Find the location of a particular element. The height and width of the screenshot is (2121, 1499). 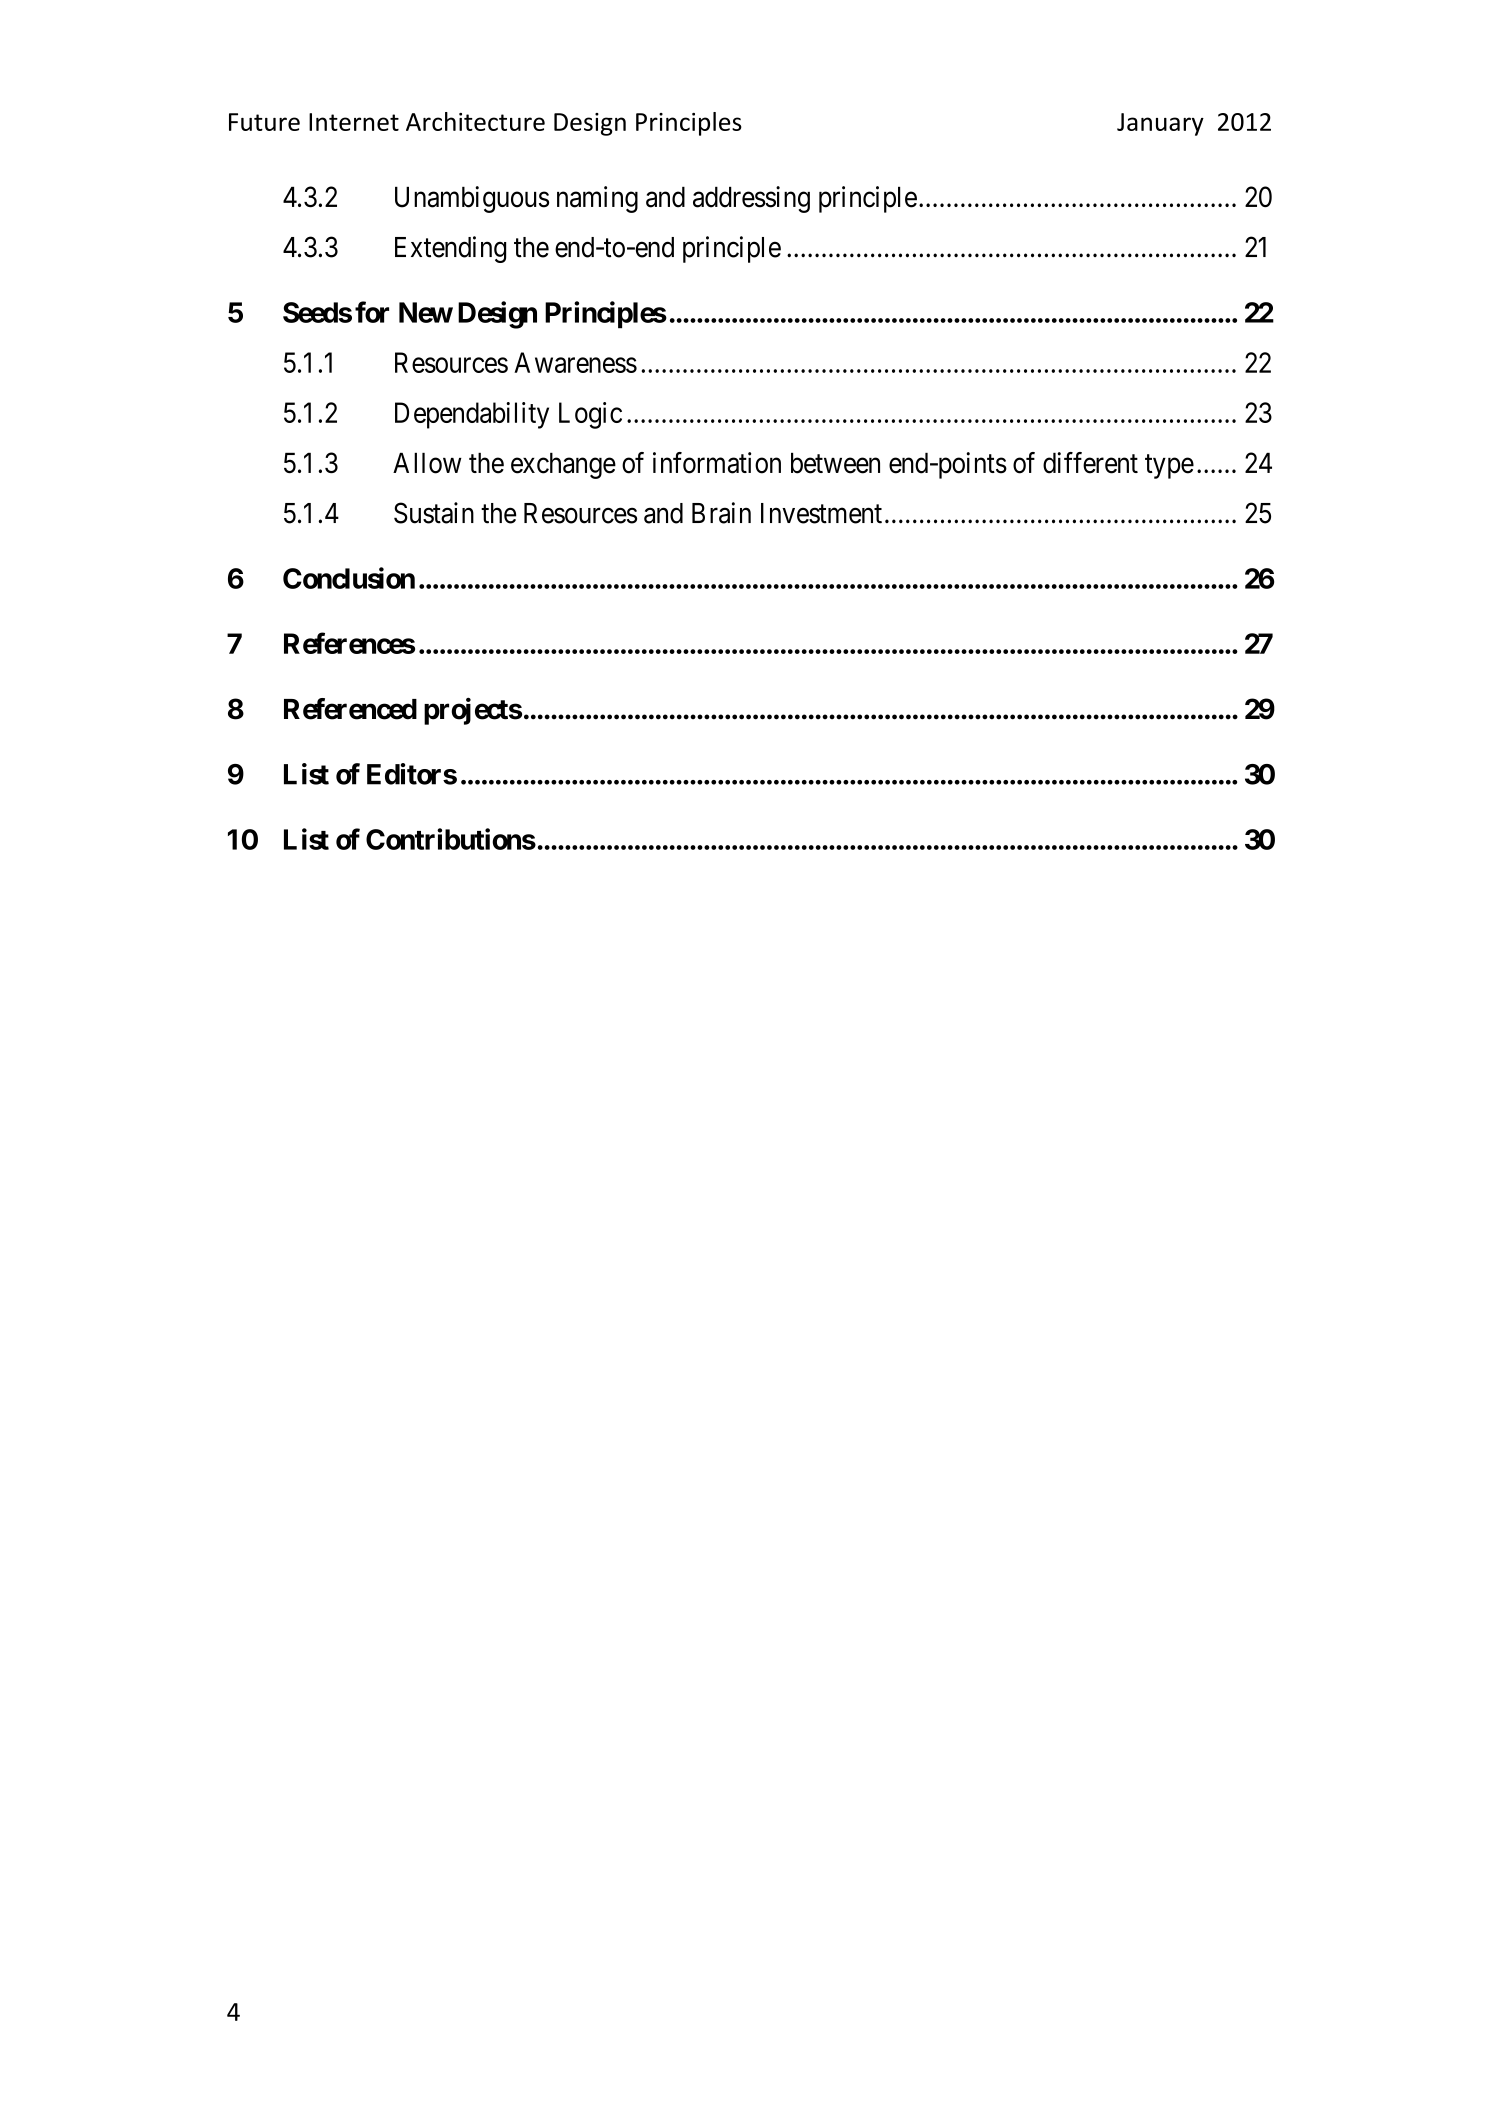

January is located at coordinates (1160, 124).
